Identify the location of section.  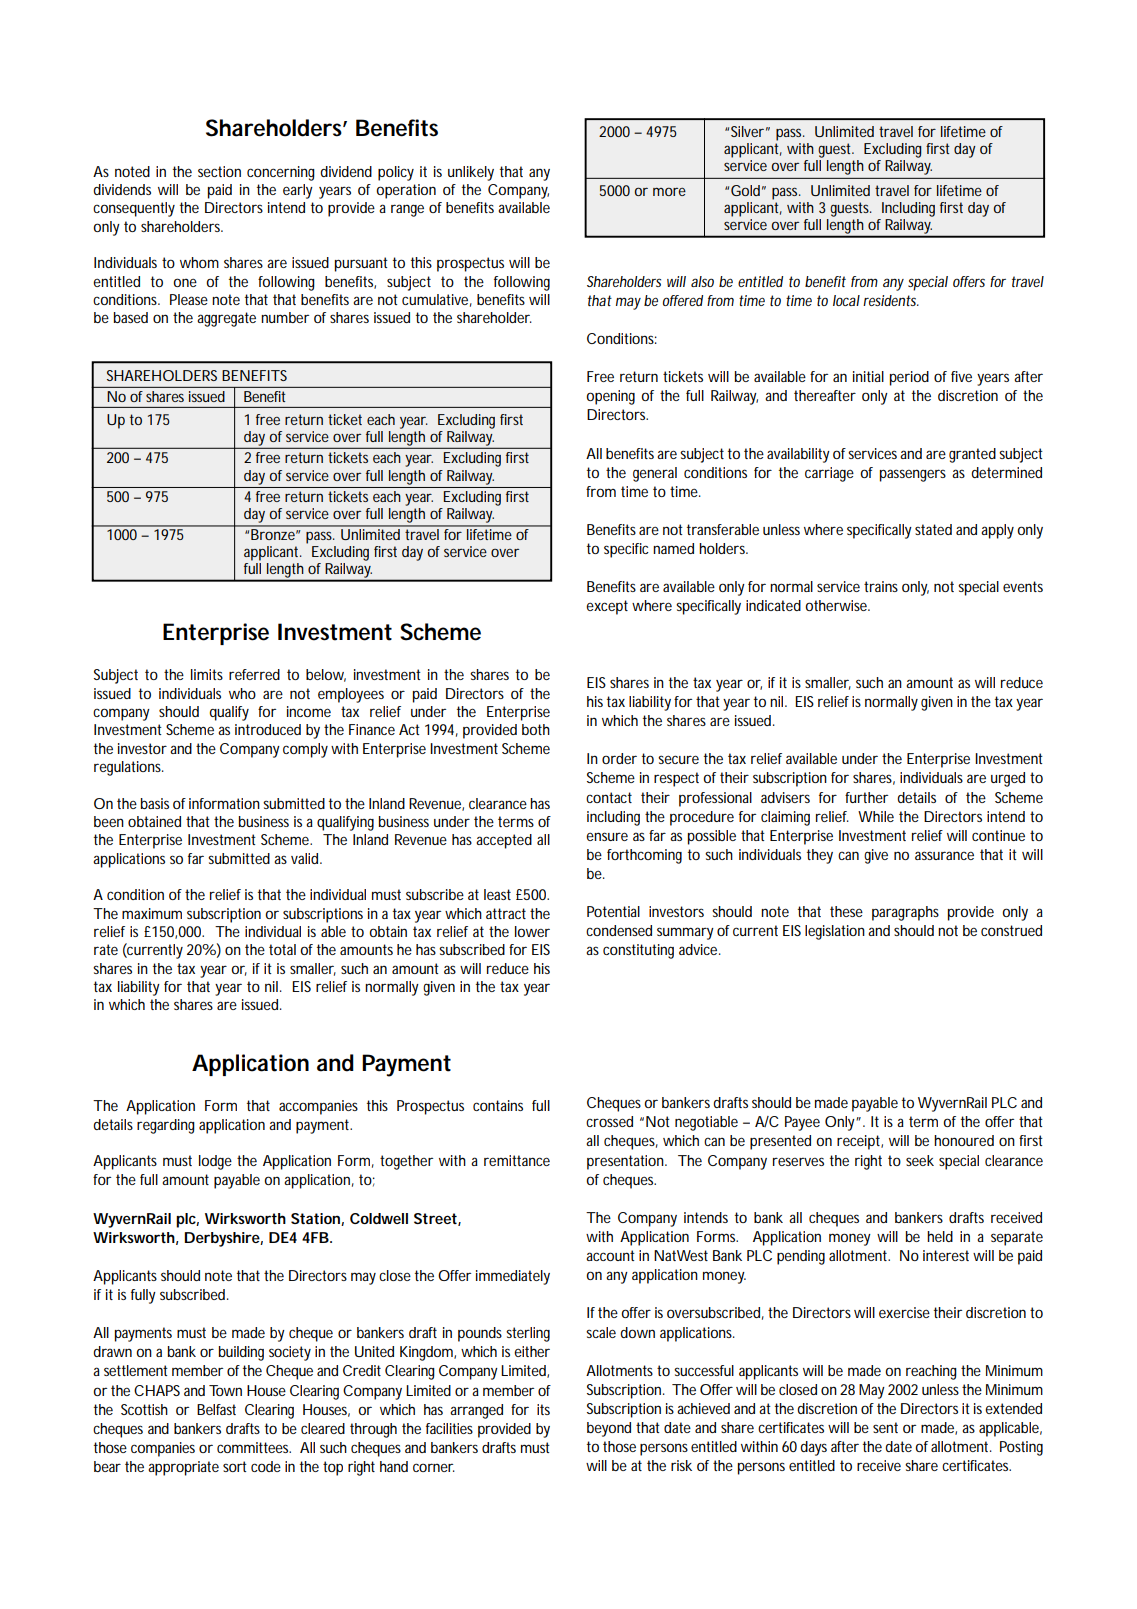
(219, 171).
